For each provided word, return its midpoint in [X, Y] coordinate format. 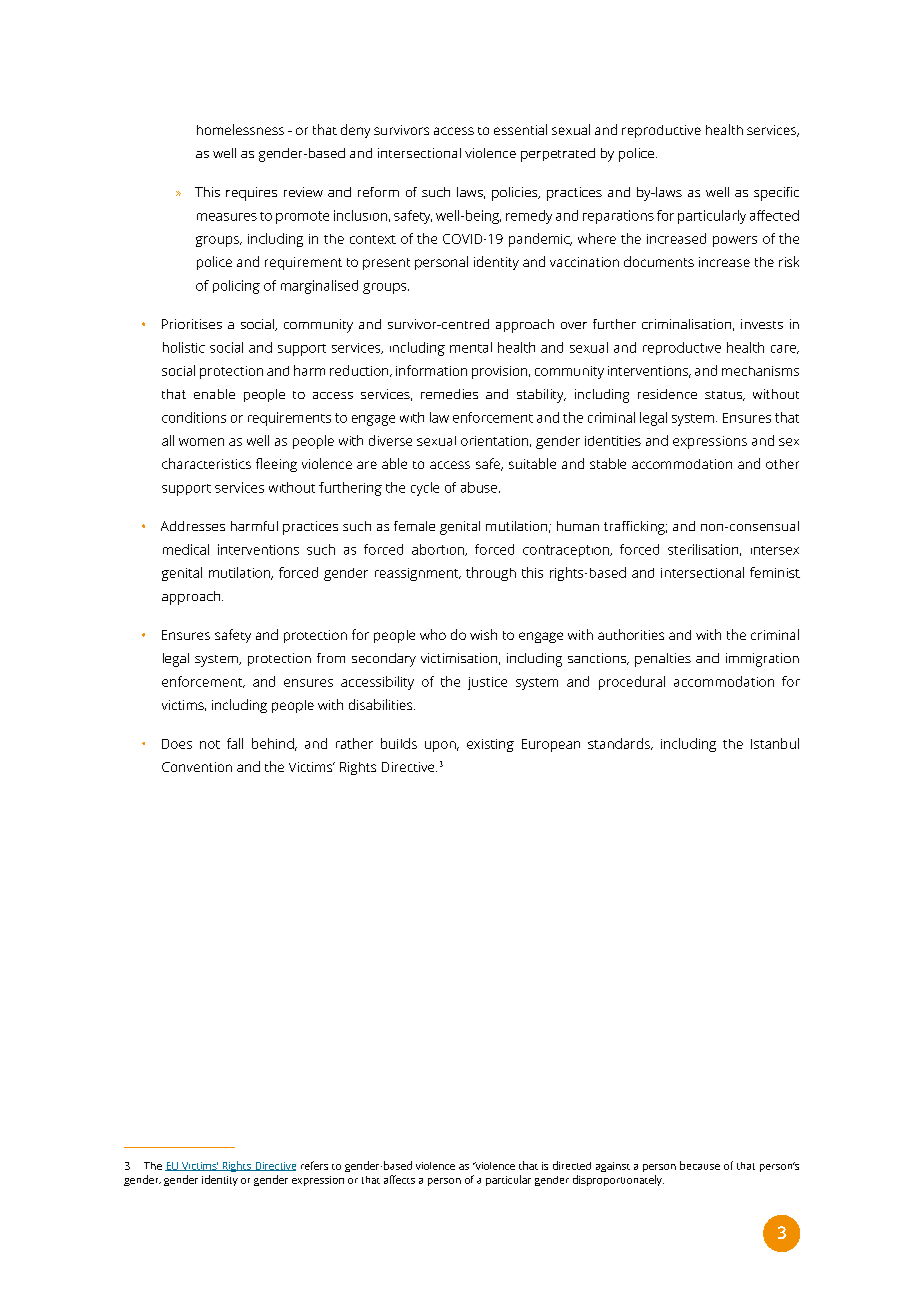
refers [314, 1165]
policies [516, 194]
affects [399, 1179]
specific [776, 194]
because [700, 1165]
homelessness [240, 129]
